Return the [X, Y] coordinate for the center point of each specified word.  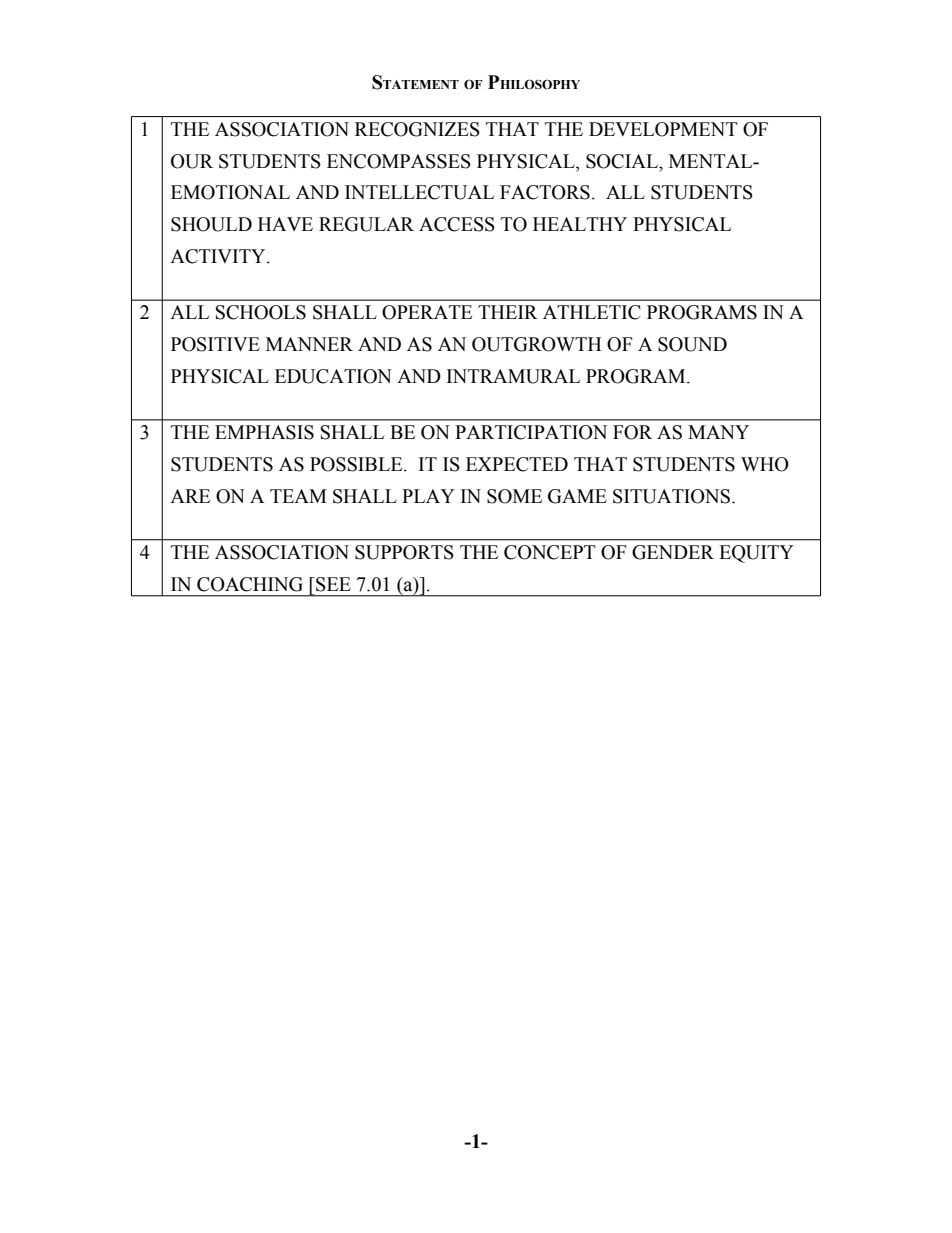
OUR [192, 161]
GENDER [673, 552]
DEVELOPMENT [663, 129]
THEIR [508, 312]
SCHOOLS [261, 312]
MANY [718, 432]
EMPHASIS [264, 432]
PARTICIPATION [531, 432]
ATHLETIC [591, 312]
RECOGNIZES [417, 129]
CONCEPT [550, 552]
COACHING [250, 584]
